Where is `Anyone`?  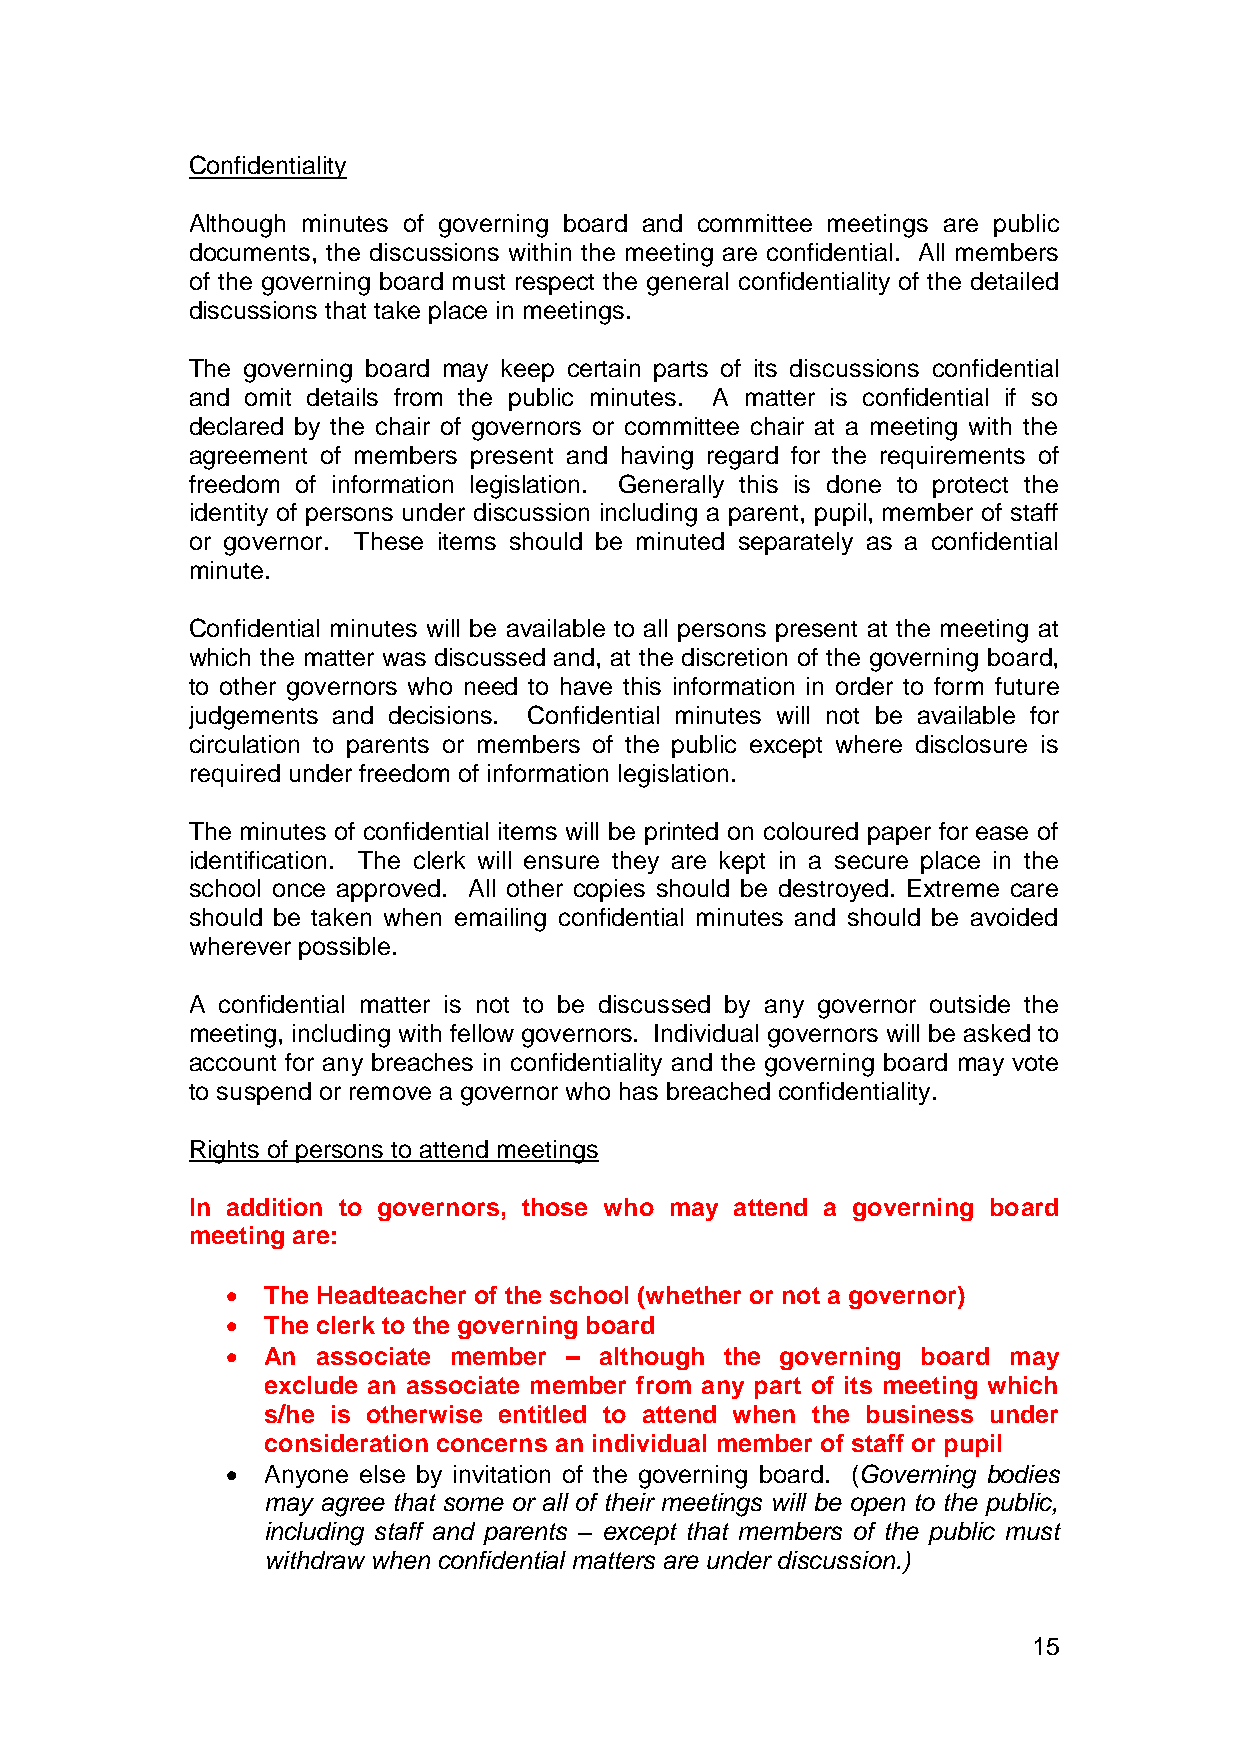 Anyone is located at coordinates (306, 1476).
